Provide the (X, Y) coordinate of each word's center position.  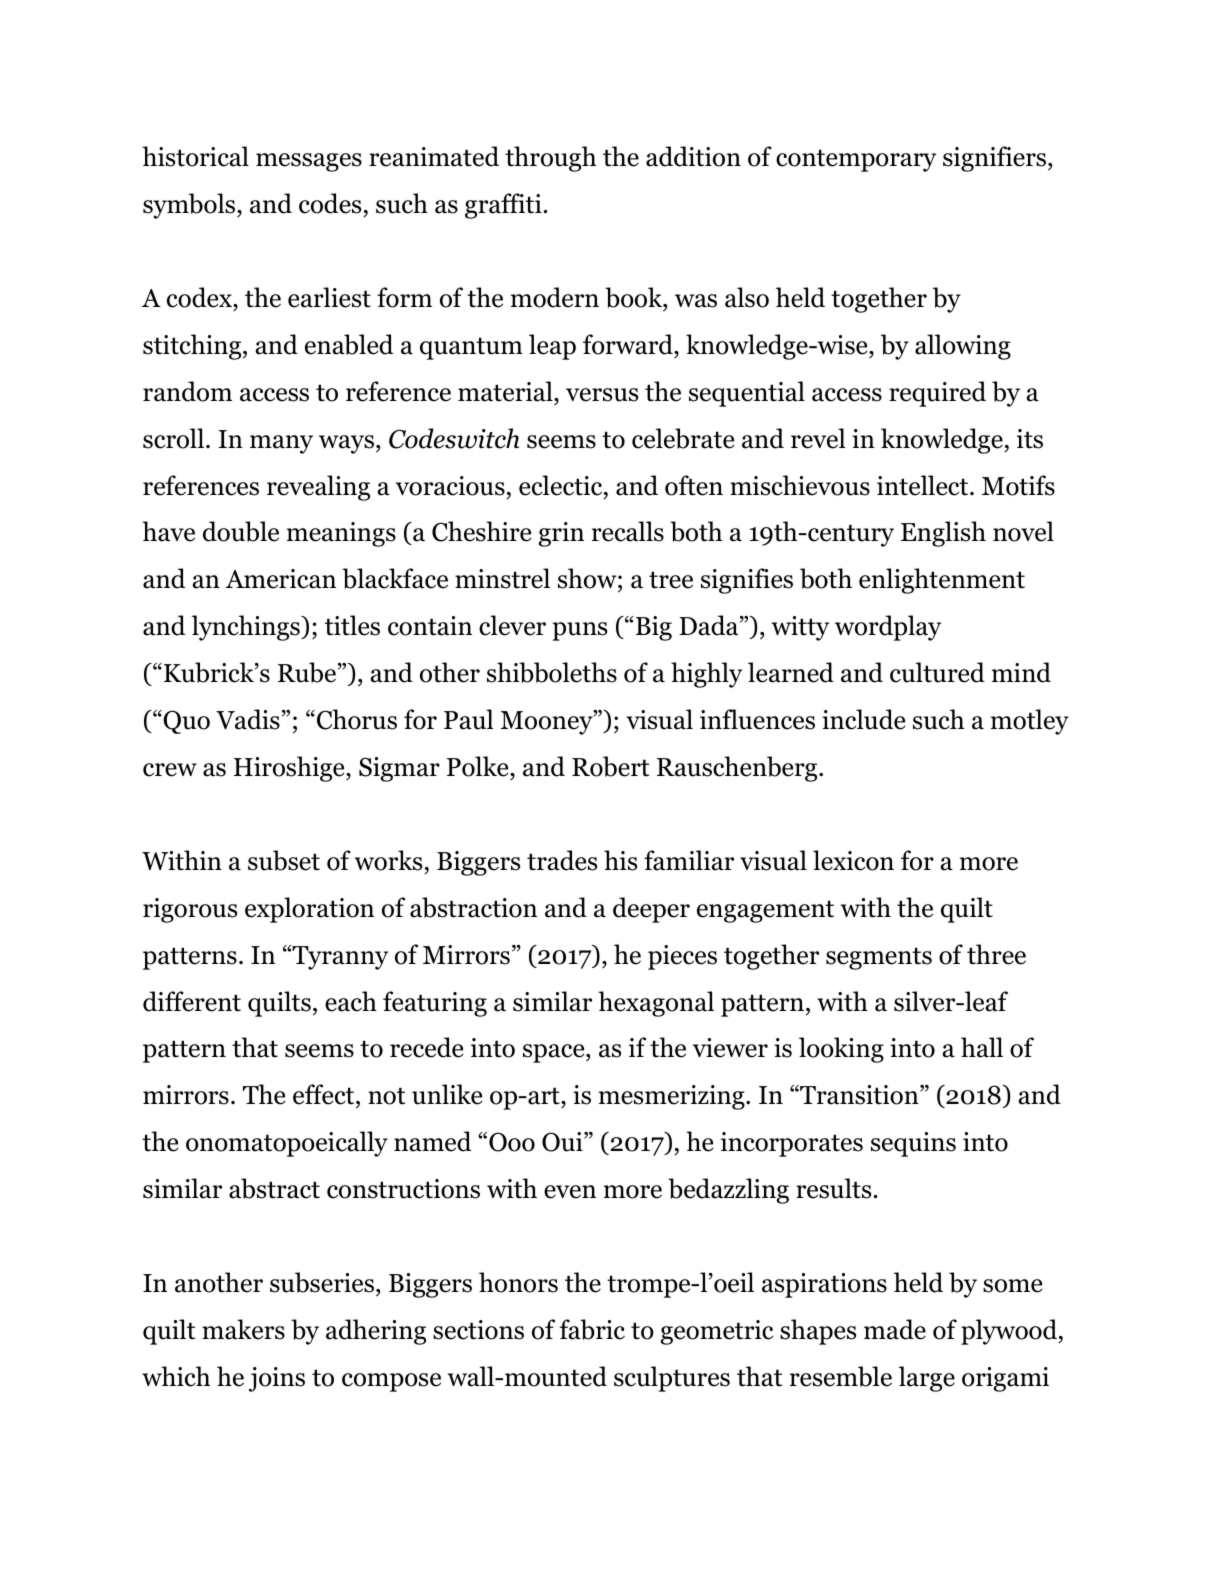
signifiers (994, 159)
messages (309, 162)
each (351, 1001)
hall (982, 1047)
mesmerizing (673, 1097)
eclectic (562, 485)
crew (170, 770)
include (863, 719)
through (550, 159)
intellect (924, 485)
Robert (610, 766)
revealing (318, 488)
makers (243, 1329)
